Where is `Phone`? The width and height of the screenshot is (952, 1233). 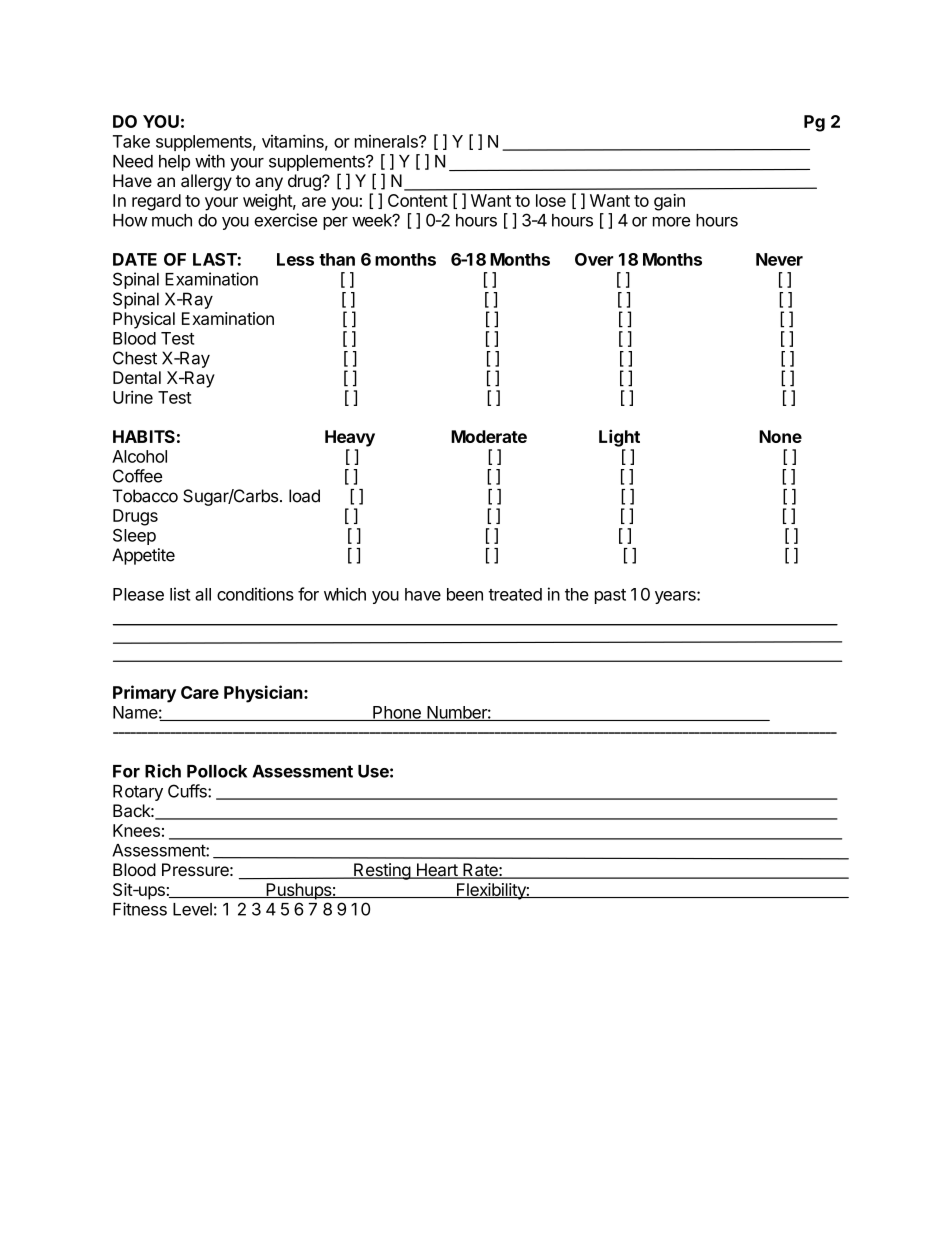
Phone is located at coordinates (397, 713).
